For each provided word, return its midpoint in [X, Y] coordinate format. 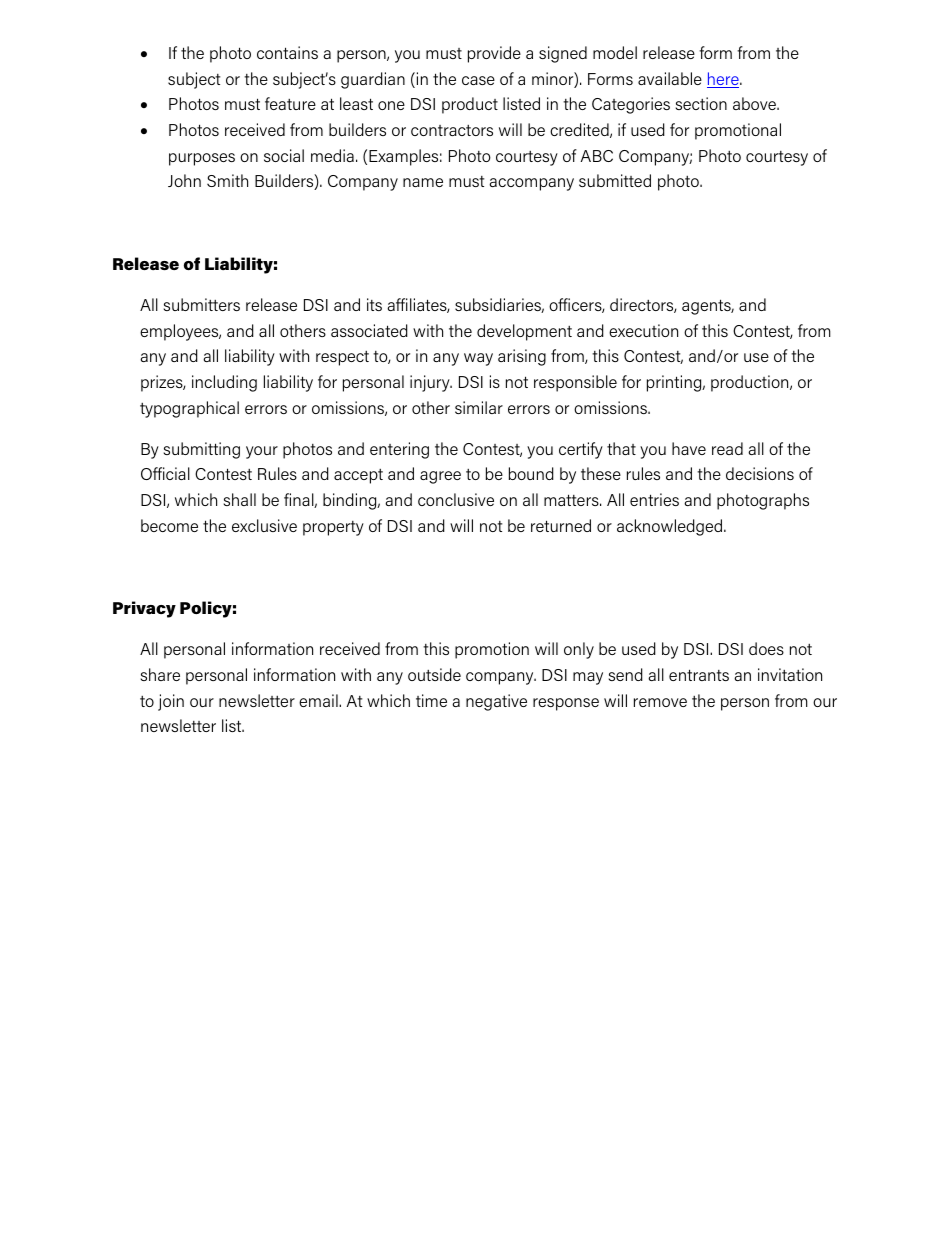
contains [287, 52]
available [670, 78]
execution [643, 330]
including [224, 383]
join [171, 702]
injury [431, 383]
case [478, 80]
